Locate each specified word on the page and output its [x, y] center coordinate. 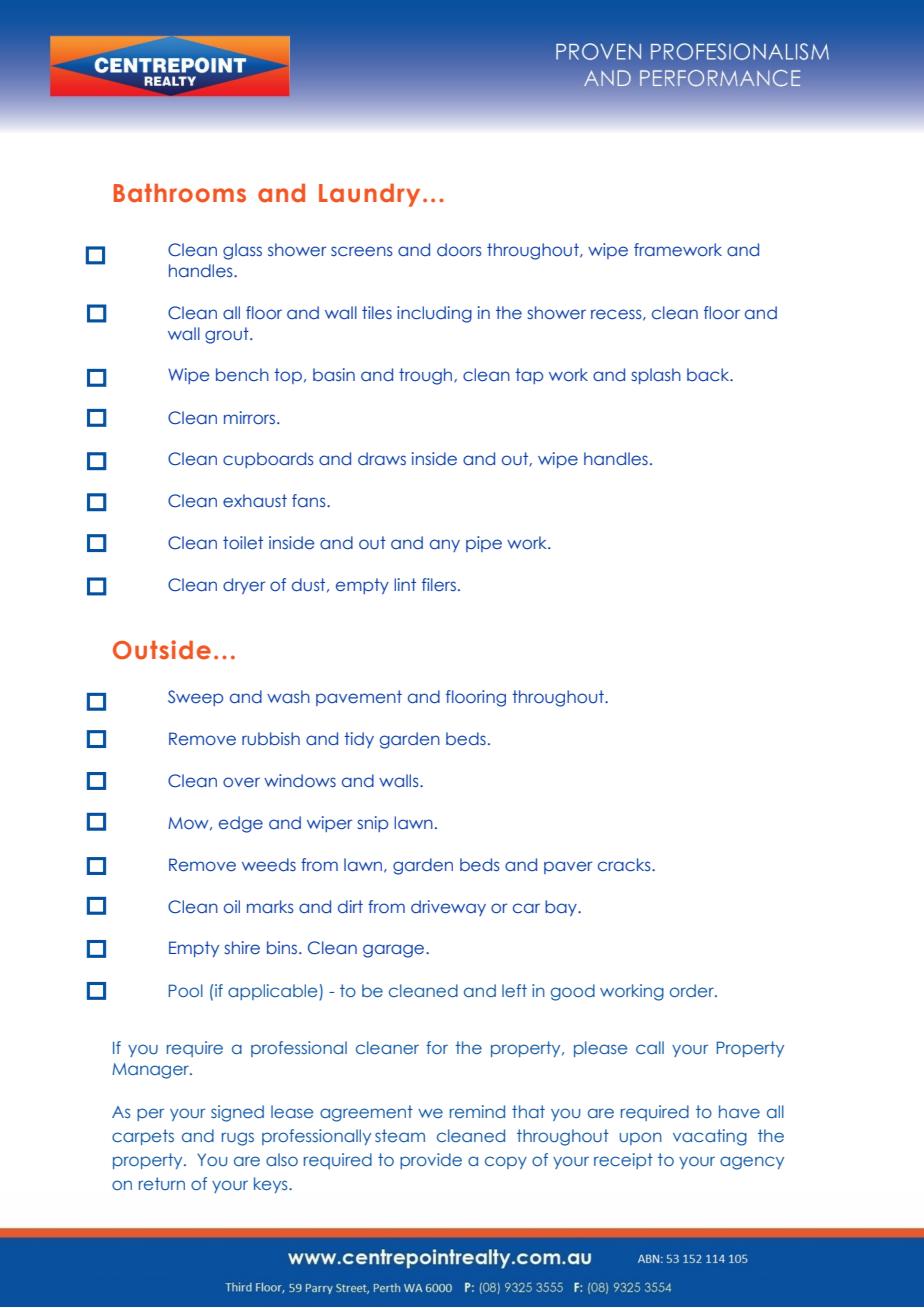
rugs [238, 1139]
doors [459, 250]
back [709, 374]
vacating [710, 1137]
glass [242, 251]
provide [431, 1161]
